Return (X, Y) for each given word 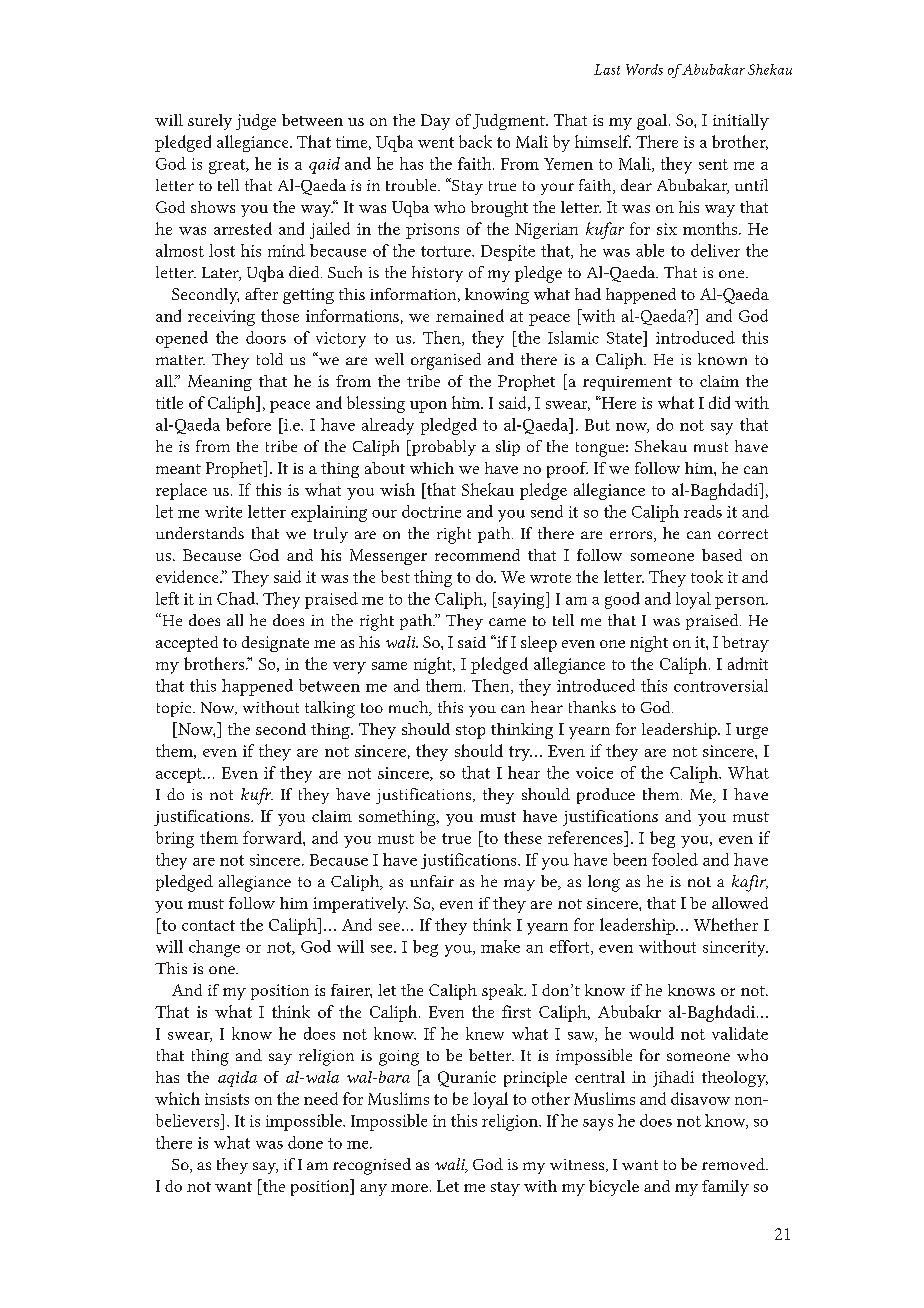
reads (703, 511)
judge (256, 122)
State (625, 337)
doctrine (431, 511)
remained (470, 315)
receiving (221, 318)
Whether (726, 924)
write (223, 512)
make (500, 946)
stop (470, 732)
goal (653, 122)
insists (227, 1099)
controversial (721, 685)
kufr (257, 796)
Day (435, 122)
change (214, 948)
